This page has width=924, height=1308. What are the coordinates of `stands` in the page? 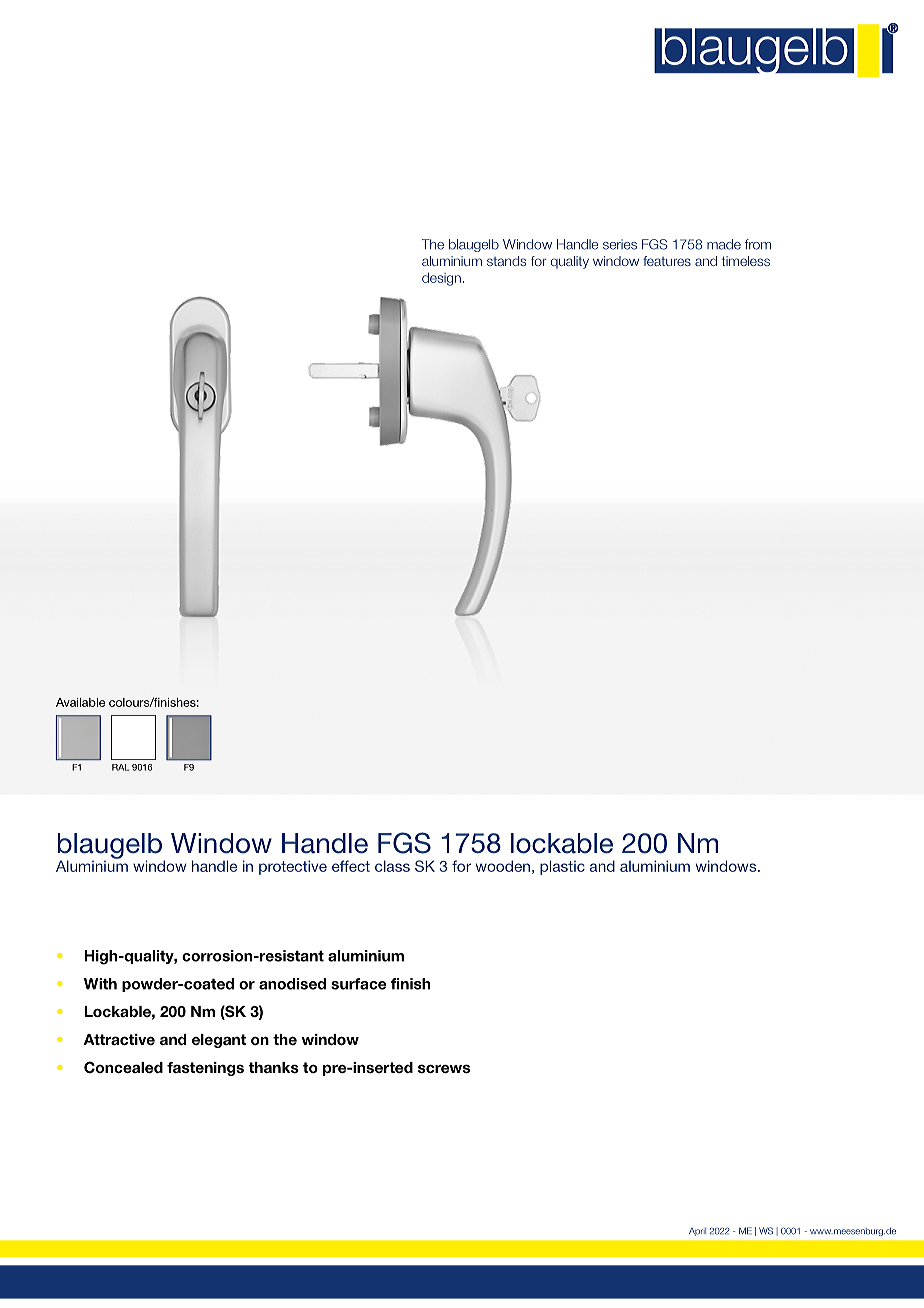 It's located at (506, 261).
